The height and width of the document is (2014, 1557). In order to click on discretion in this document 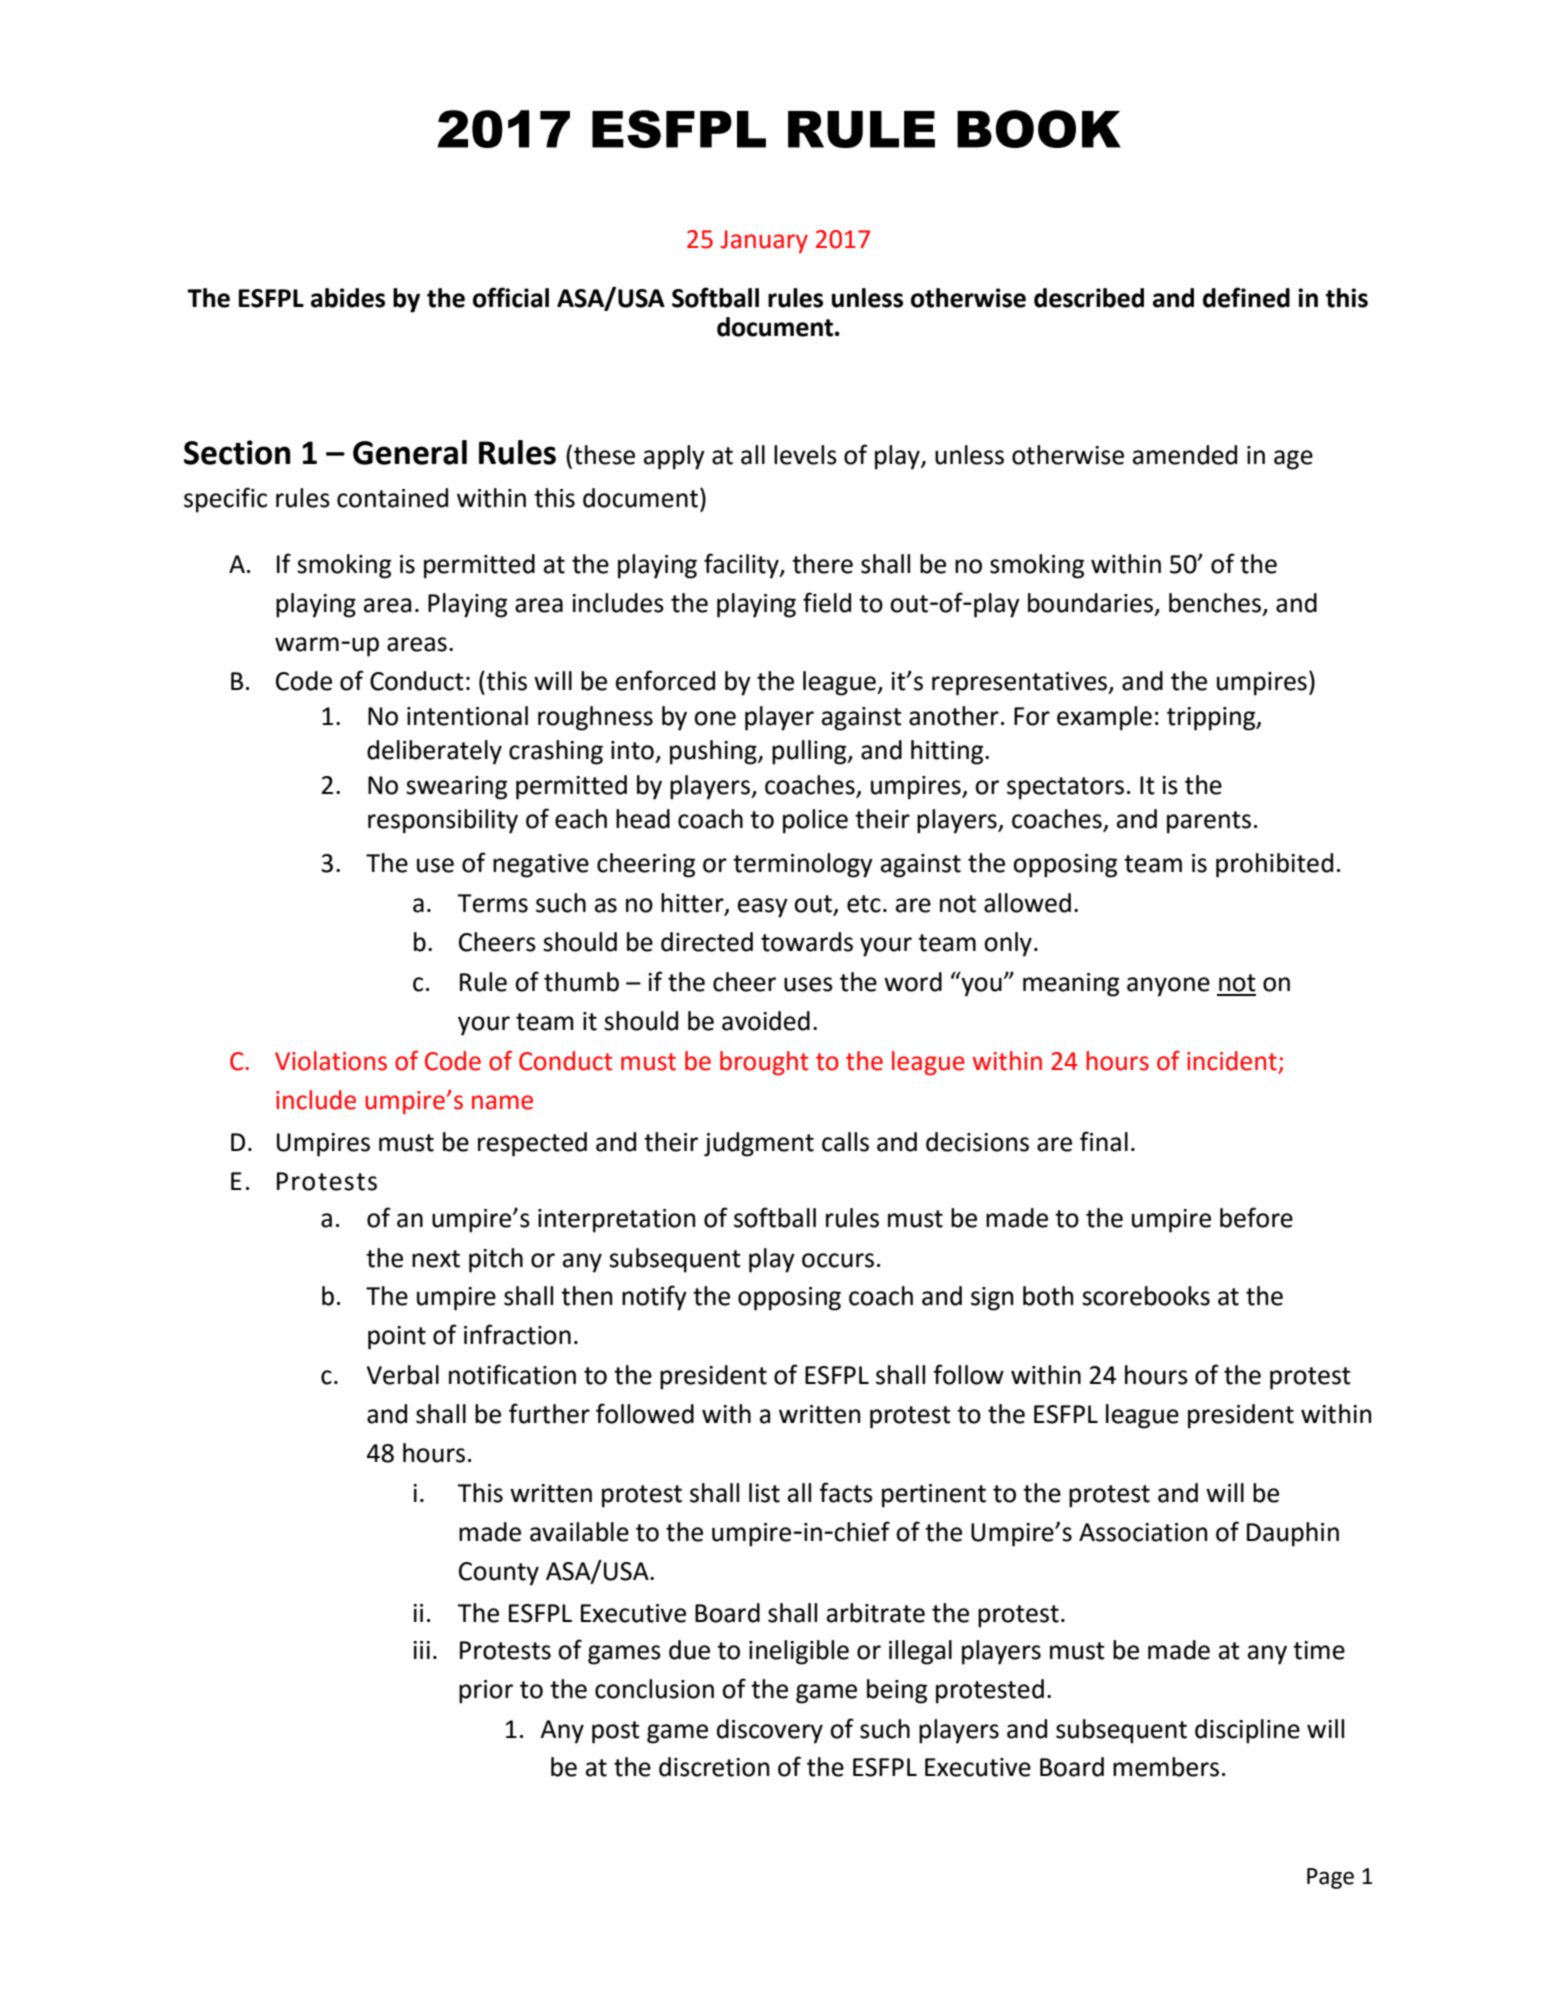, I will do `click(714, 1767)`.
